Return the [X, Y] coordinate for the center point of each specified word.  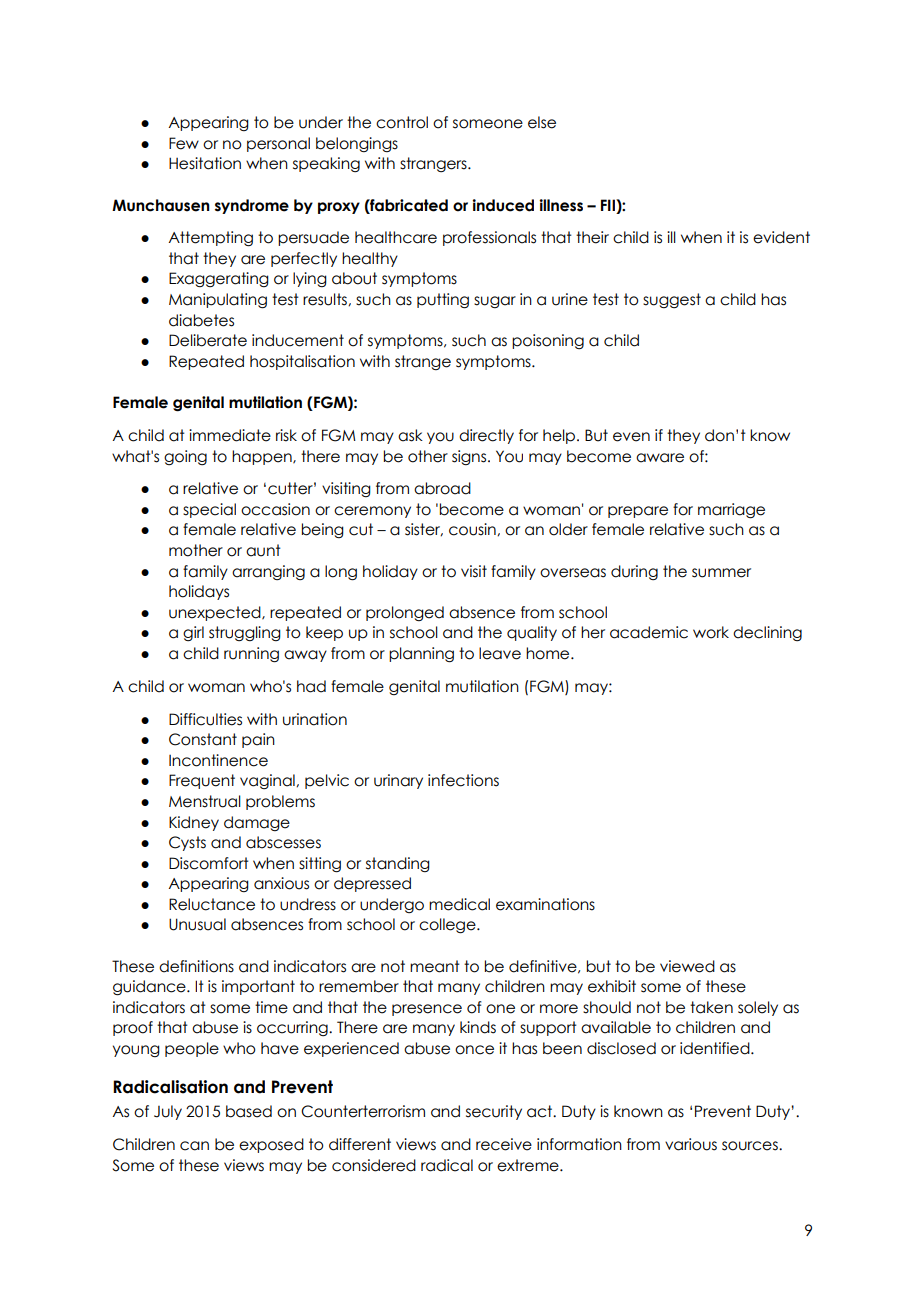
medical [459, 904]
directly [486, 436]
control [402, 122]
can [194, 1146]
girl [193, 633]
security [494, 1112]
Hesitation [205, 163]
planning [421, 655]
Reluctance [212, 904]
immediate [230, 435]
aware [660, 458]
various [691, 1144]
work [711, 632]
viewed [687, 966]
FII [609, 205]
